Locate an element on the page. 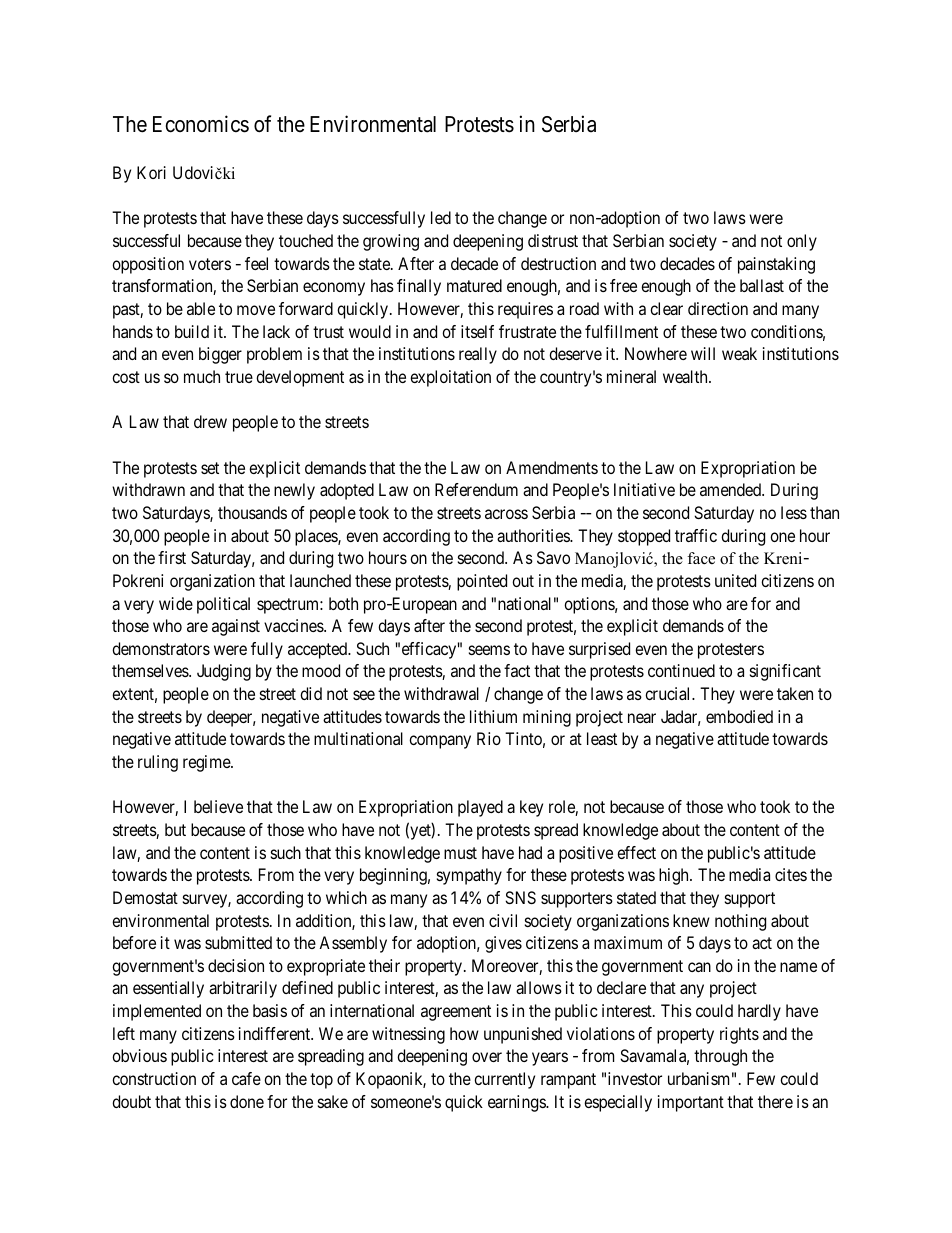 The image size is (952, 1233). Economics is located at coordinates (201, 124).
